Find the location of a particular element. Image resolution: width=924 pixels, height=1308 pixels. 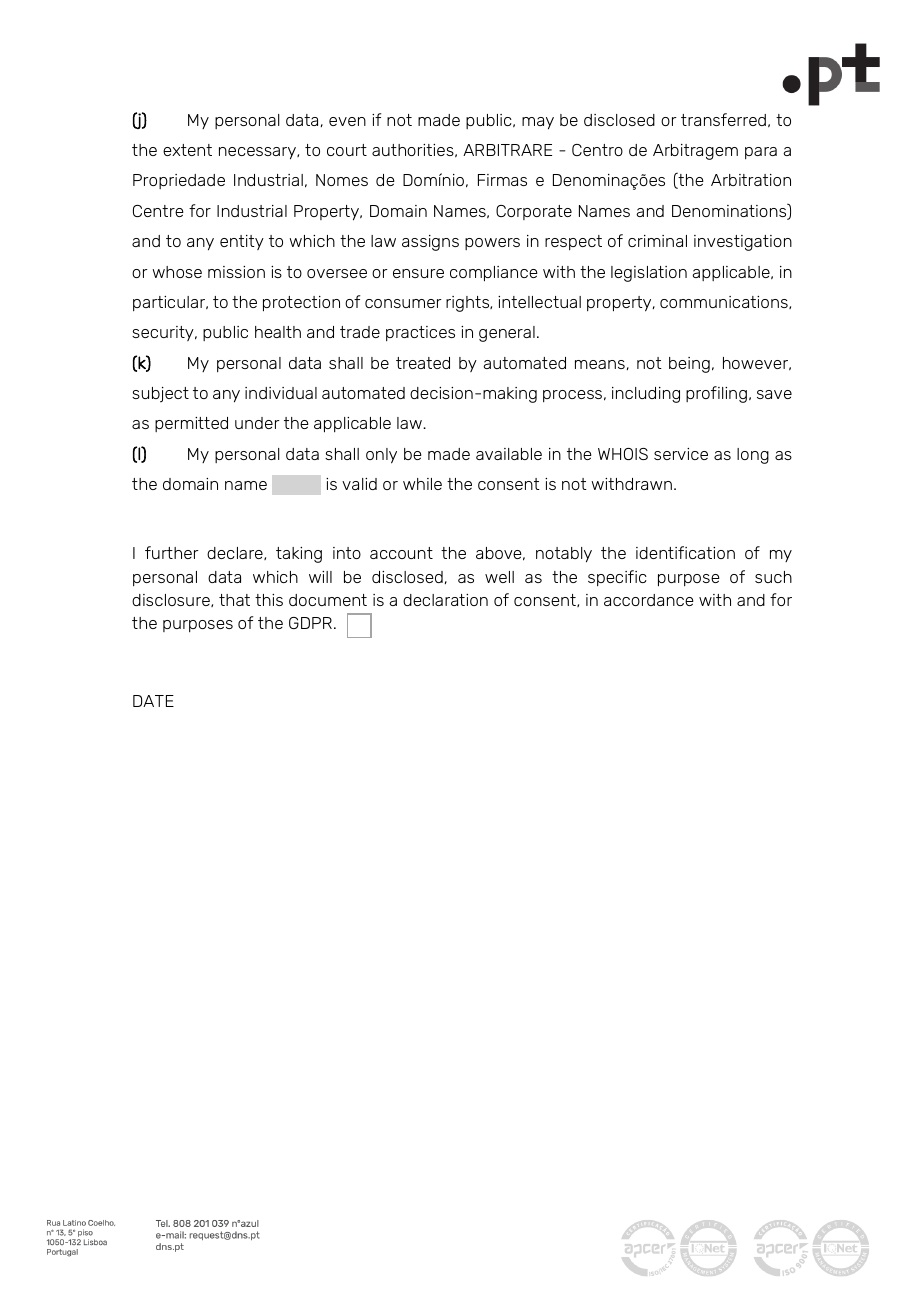

compliance is located at coordinates (494, 274).
